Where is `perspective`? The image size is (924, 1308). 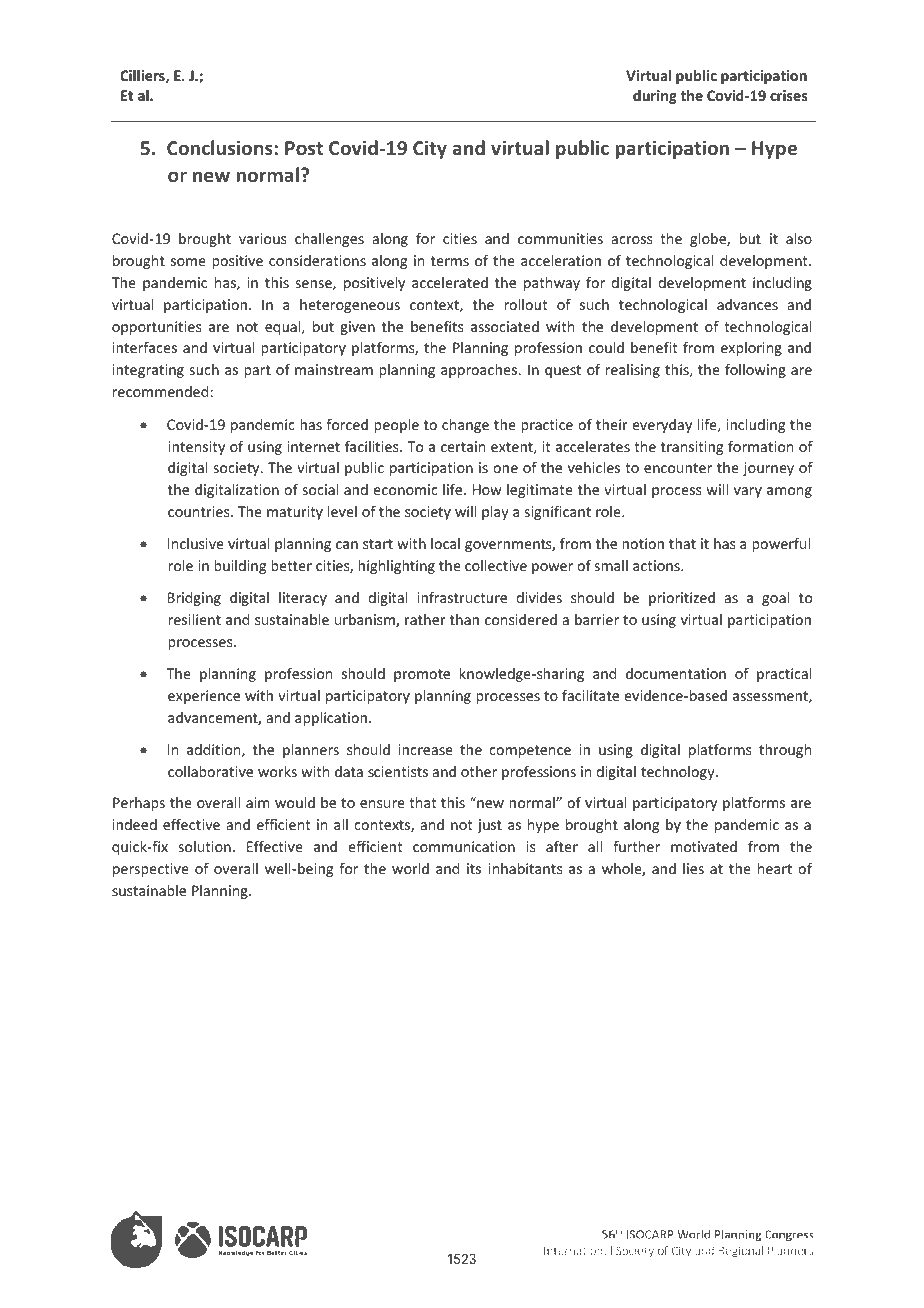
perspective is located at coordinates (151, 870).
